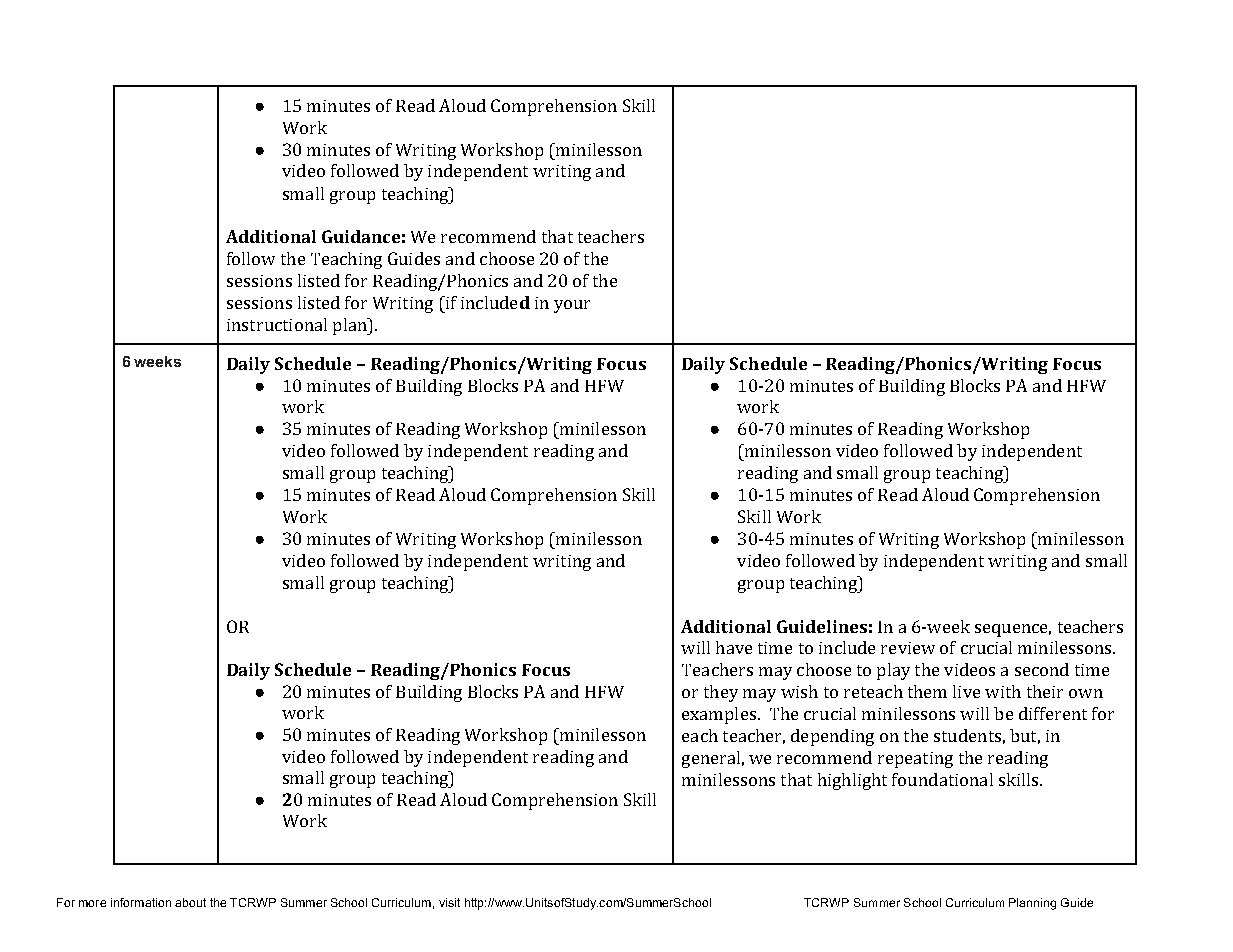 The height and width of the document is (952, 1233). I want to click on your, so click(572, 306).
